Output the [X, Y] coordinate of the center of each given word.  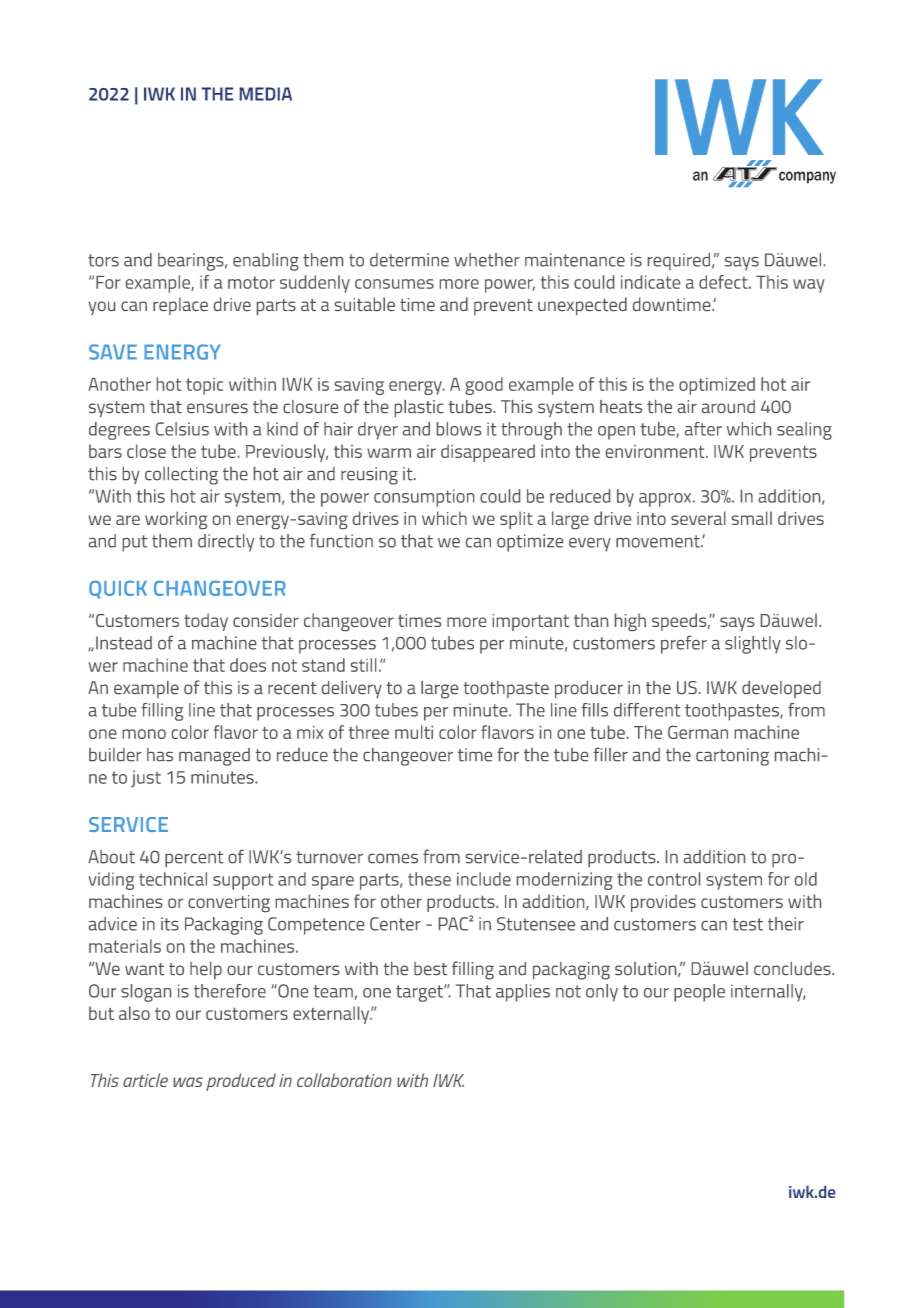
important [531, 622]
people [699, 993]
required [679, 262]
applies [523, 993]
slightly [753, 645]
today [206, 622]
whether [487, 260]
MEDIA [266, 94]
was [188, 1082]
